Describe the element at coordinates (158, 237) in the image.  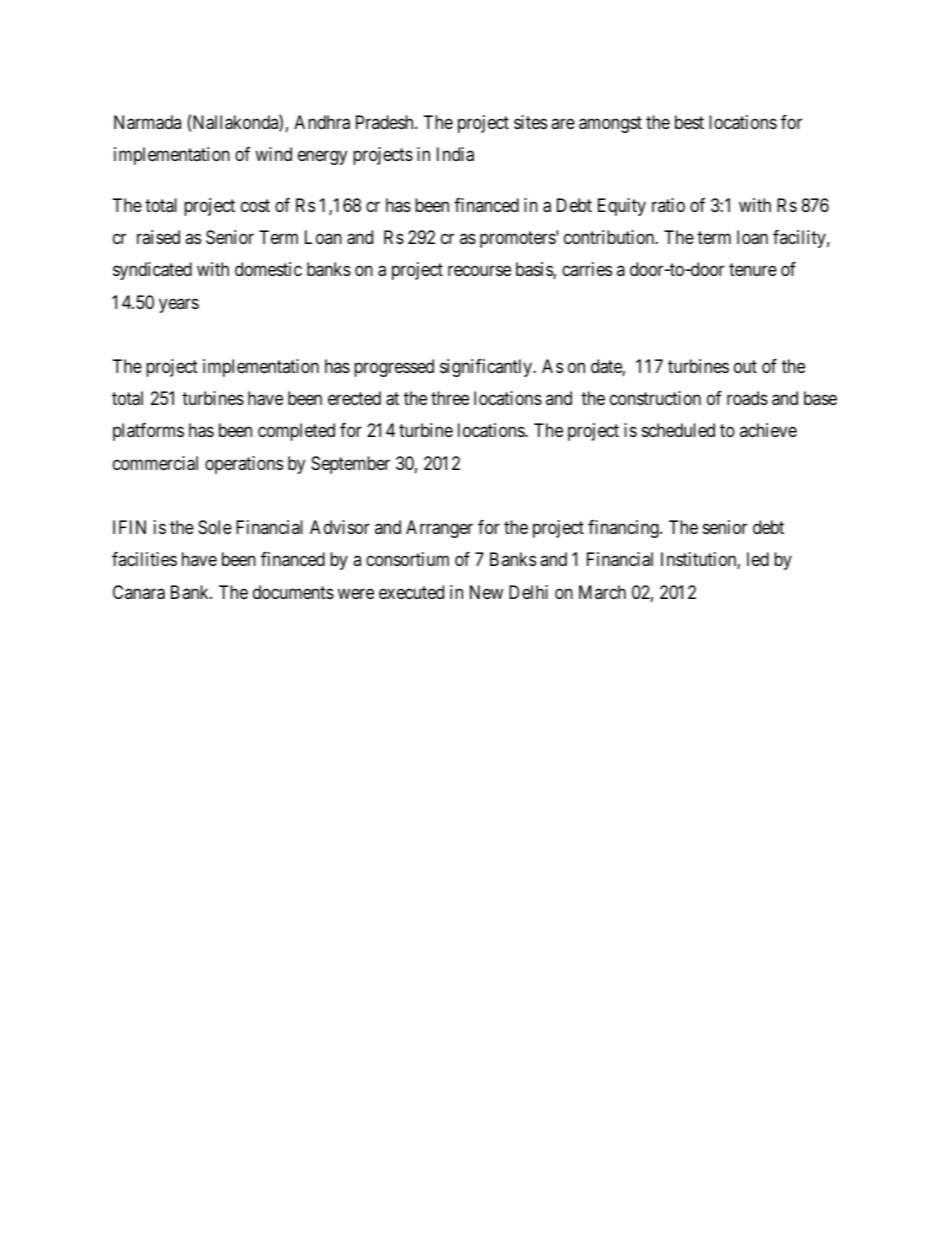
I see `raised` at that location.
